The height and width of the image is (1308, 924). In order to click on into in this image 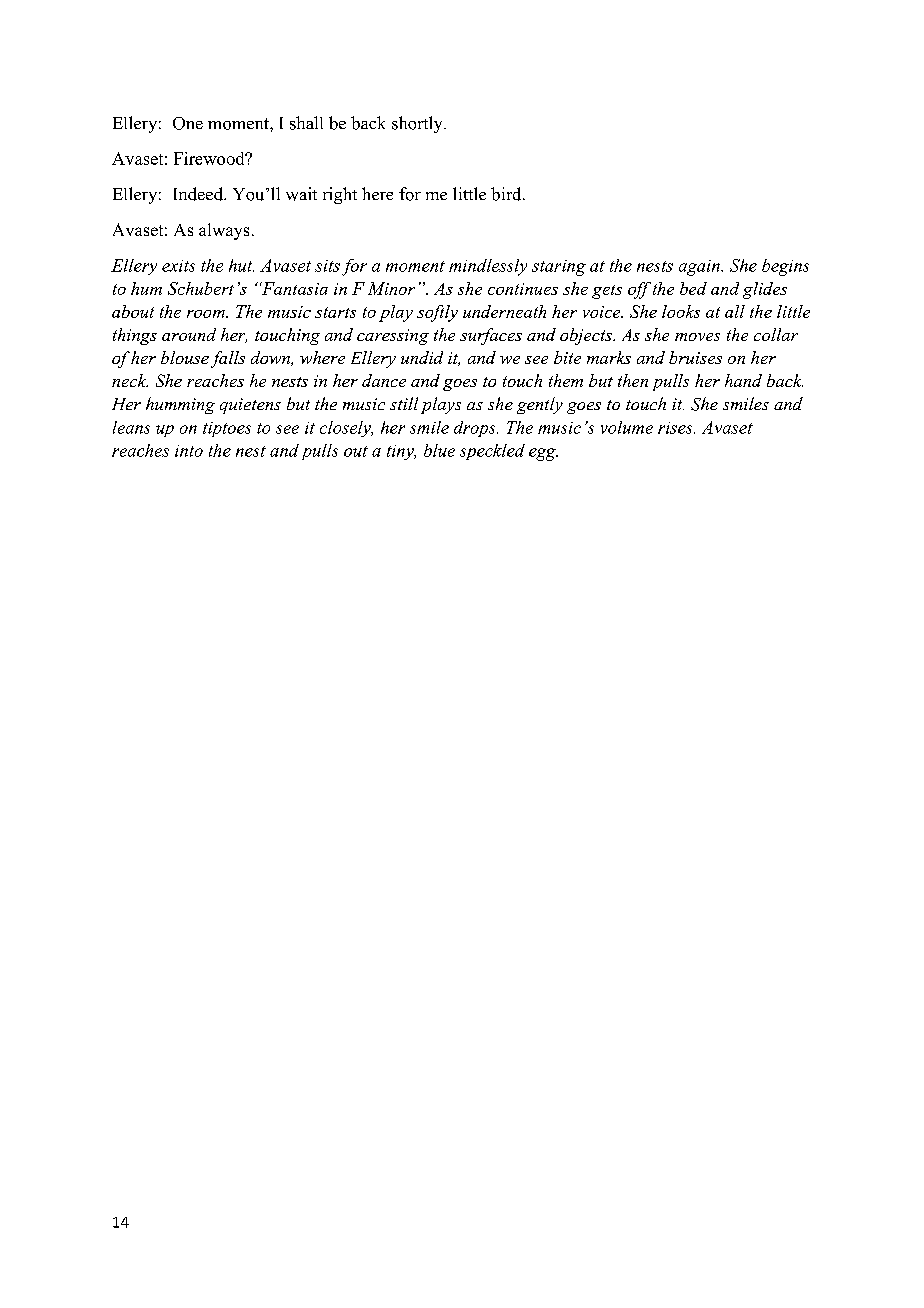, I will do `click(189, 451)`.
